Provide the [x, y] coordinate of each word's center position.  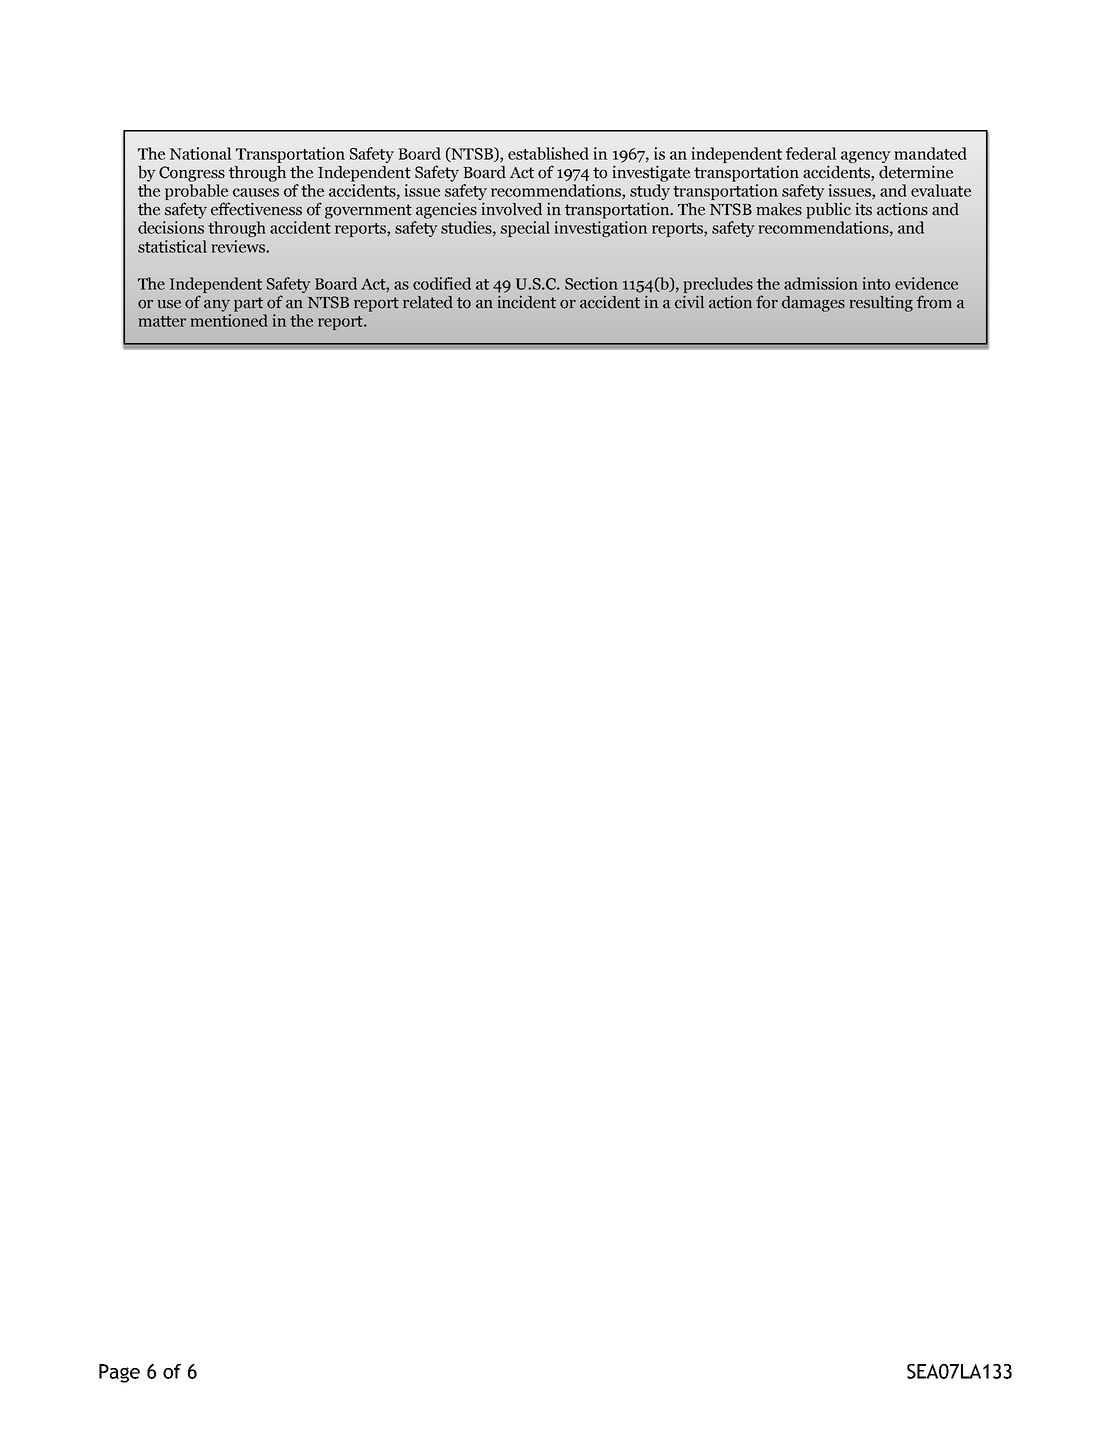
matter [162, 321]
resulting [881, 304]
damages [813, 304]
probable [197, 193]
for [767, 302]
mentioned [229, 320]
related [428, 302]
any [217, 306]
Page [119, 1373]
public [828, 210]
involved [511, 209]
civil [689, 302]
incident [527, 302]
